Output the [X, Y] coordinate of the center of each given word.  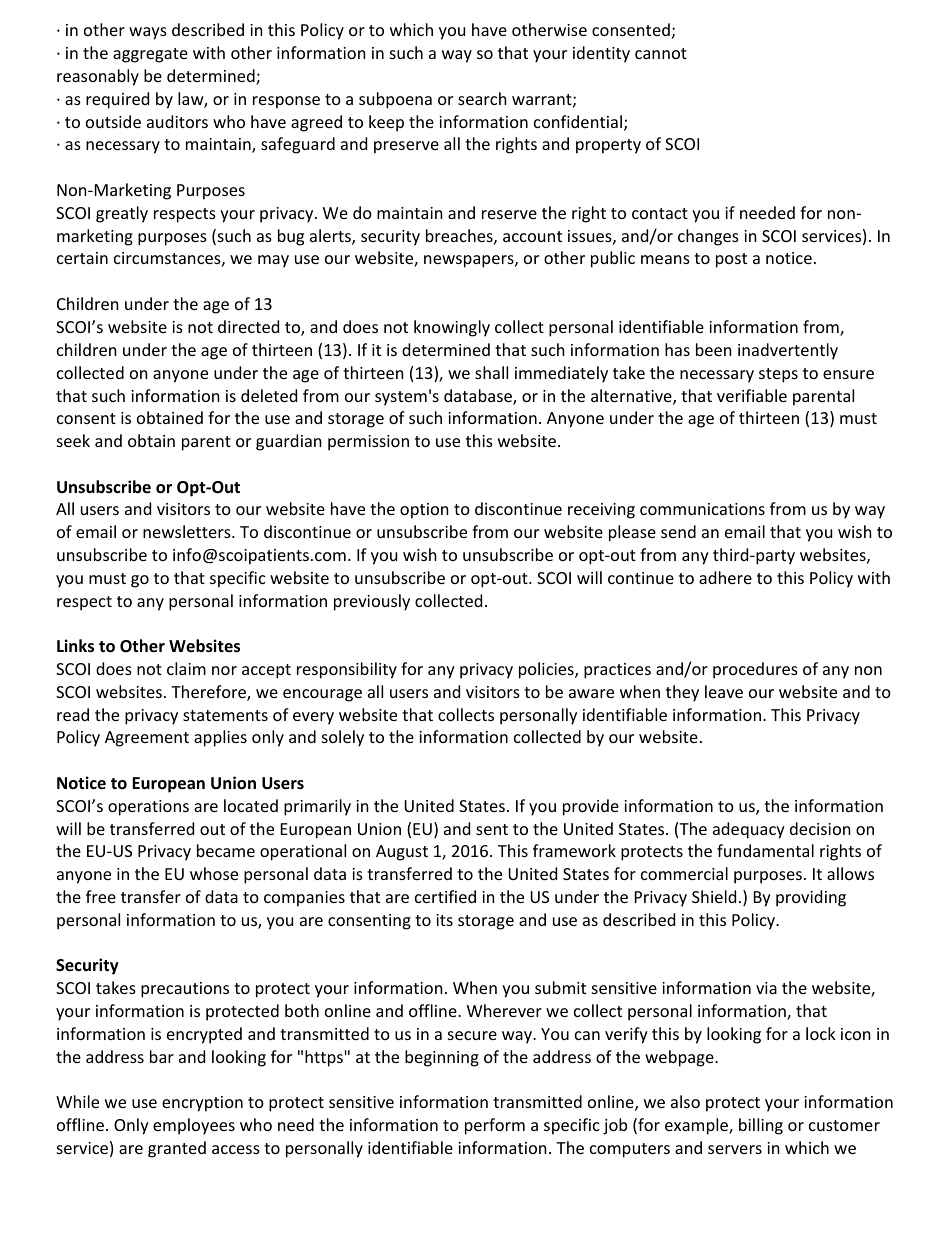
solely [343, 738]
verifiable [752, 395]
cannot [661, 53]
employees [194, 1126]
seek [73, 440]
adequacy [749, 830]
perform [495, 1126]
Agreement [147, 739]
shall [491, 372]
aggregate [150, 55]
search [482, 98]
